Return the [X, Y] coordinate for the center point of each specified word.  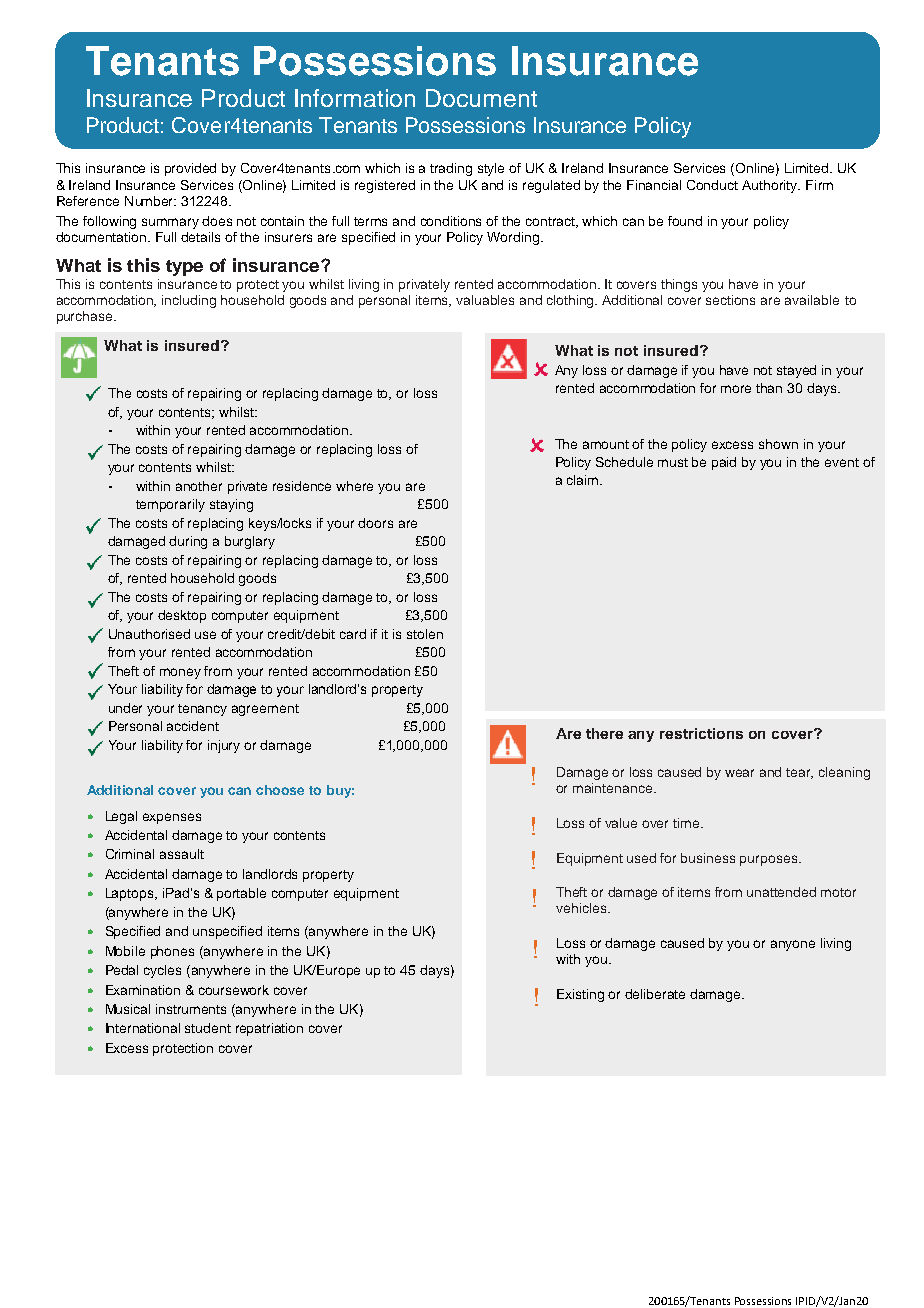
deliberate [655, 994]
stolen [425, 634]
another [199, 486]
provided [190, 169]
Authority [771, 186]
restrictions [701, 733]
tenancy [202, 710]
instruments [191, 1009]
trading [451, 169]
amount [606, 444]
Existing [580, 995]
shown [778, 444]
